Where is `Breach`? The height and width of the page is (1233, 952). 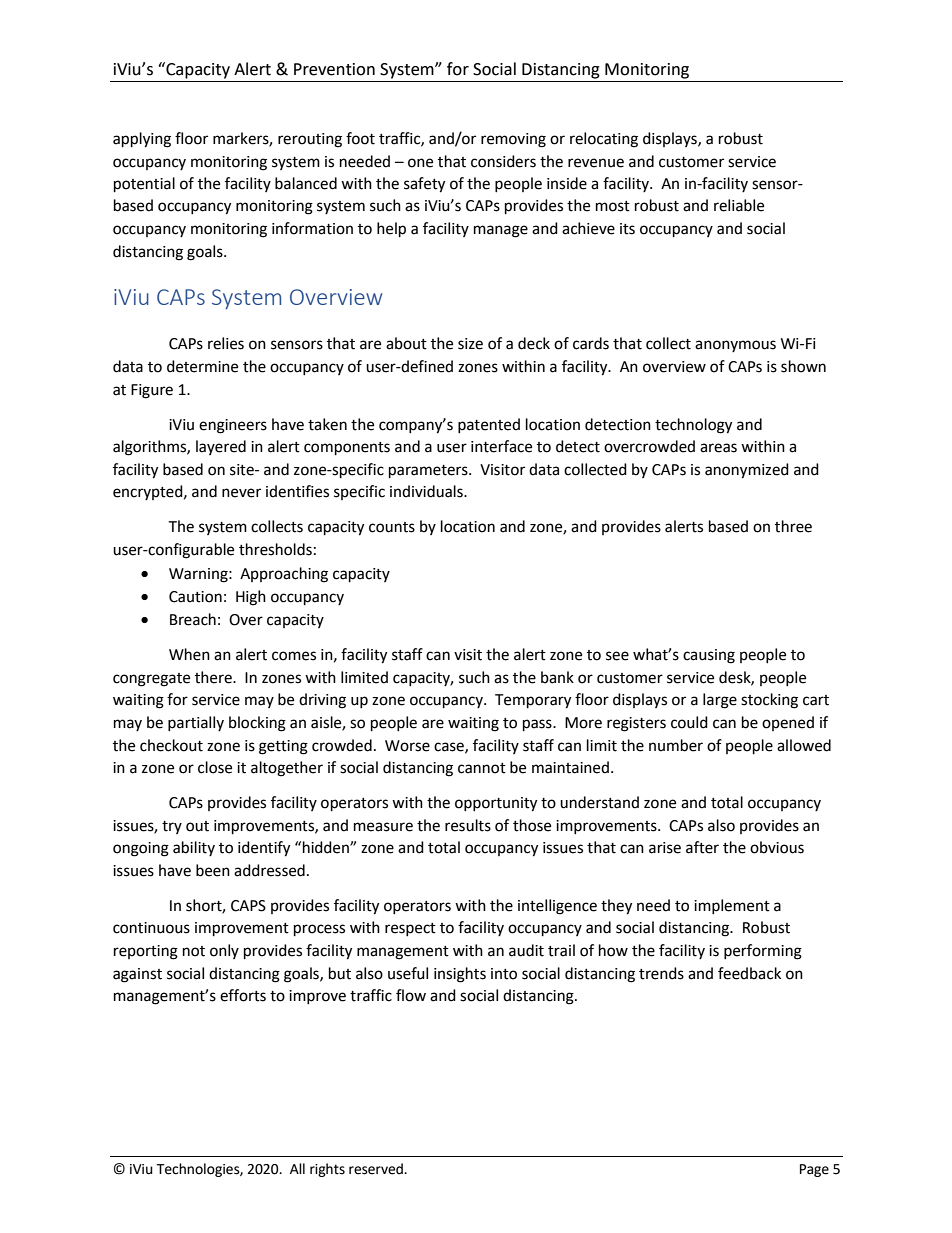 Breach is located at coordinates (193, 619).
